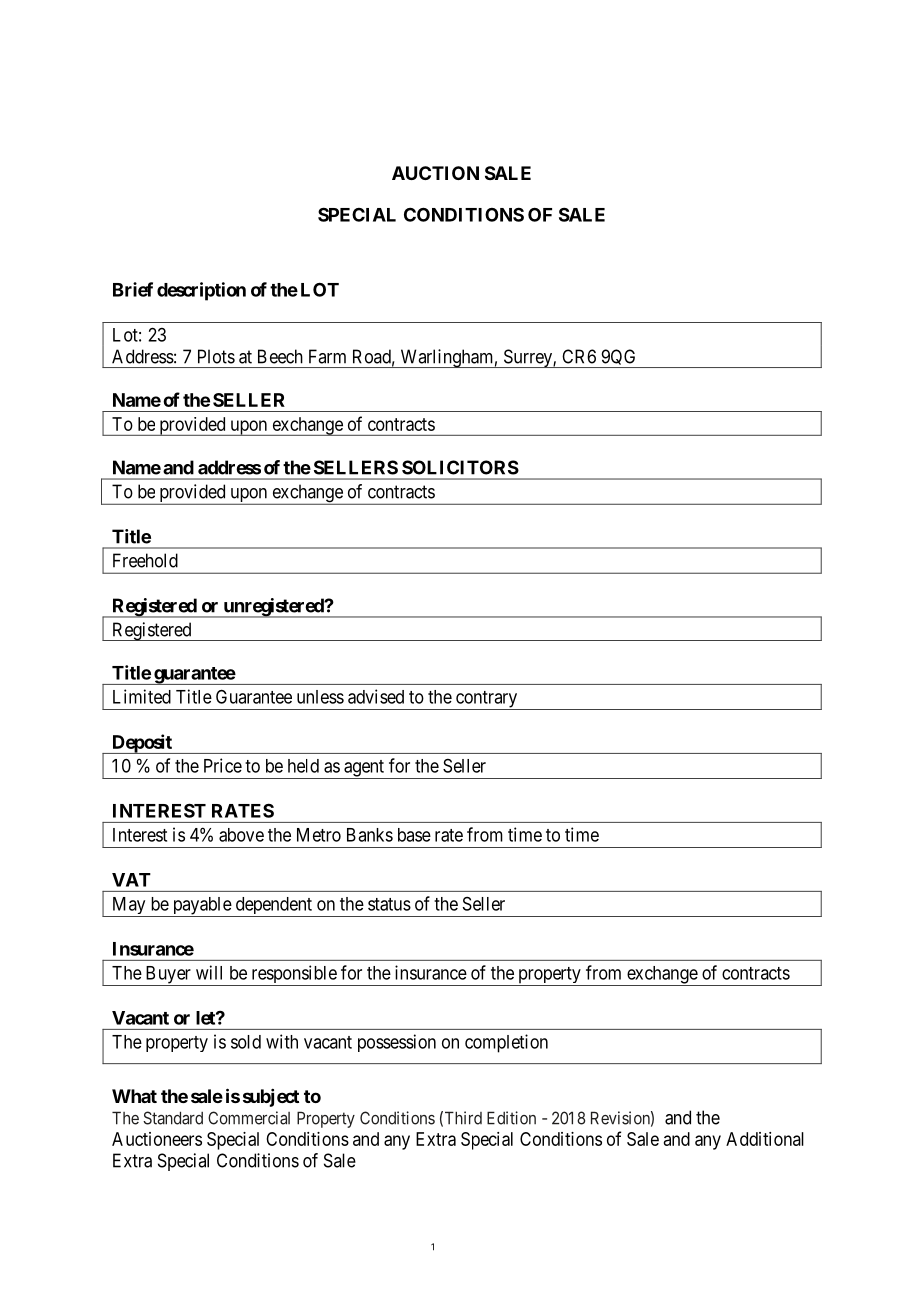 This document has width=924, height=1308. Describe the element at coordinates (460, 467) in the document. I see `SOLICITORS` at that location.
